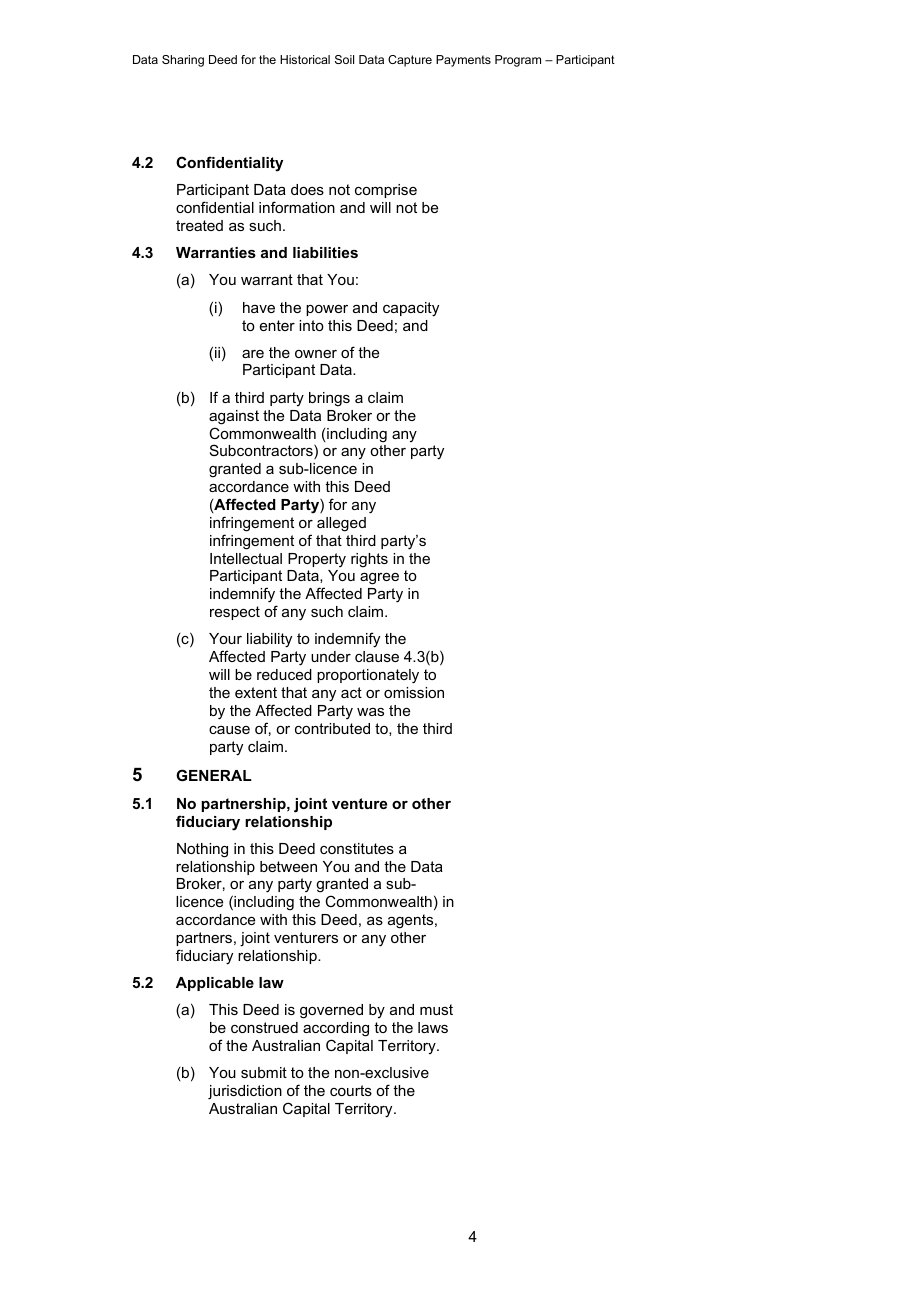 The height and width of the image is (1308, 924). Describe the element at coordinates (245, 1092) in the image. I see `jurisdiction` at that location.
